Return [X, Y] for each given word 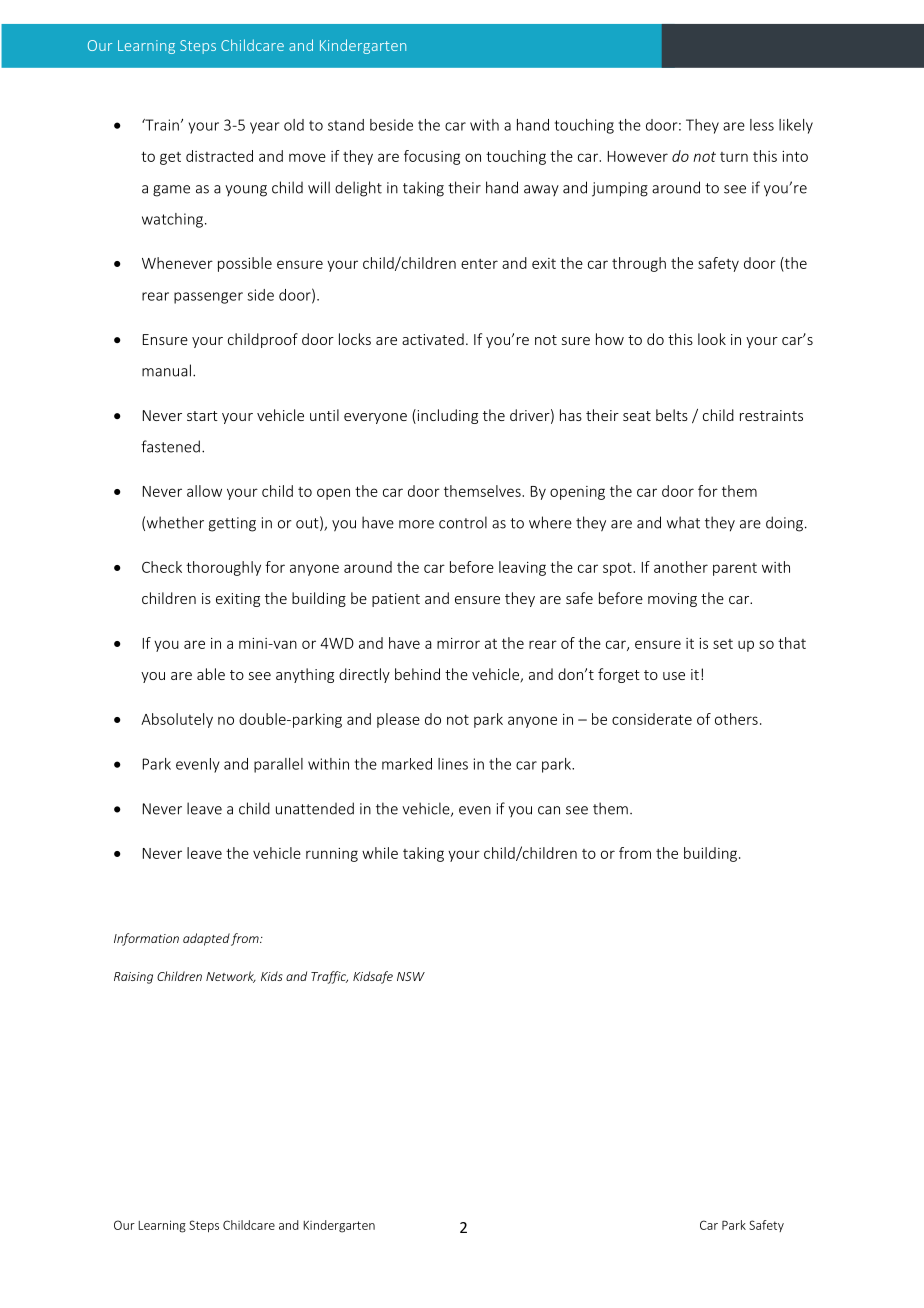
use [674, 676]
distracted [219, 156]
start [202, 416]
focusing [432, 157]
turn [734, 157]
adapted [206, 939]
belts [672, 415]
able [211, 674]
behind [417, 674]
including [446, 416]
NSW [411, 976]
